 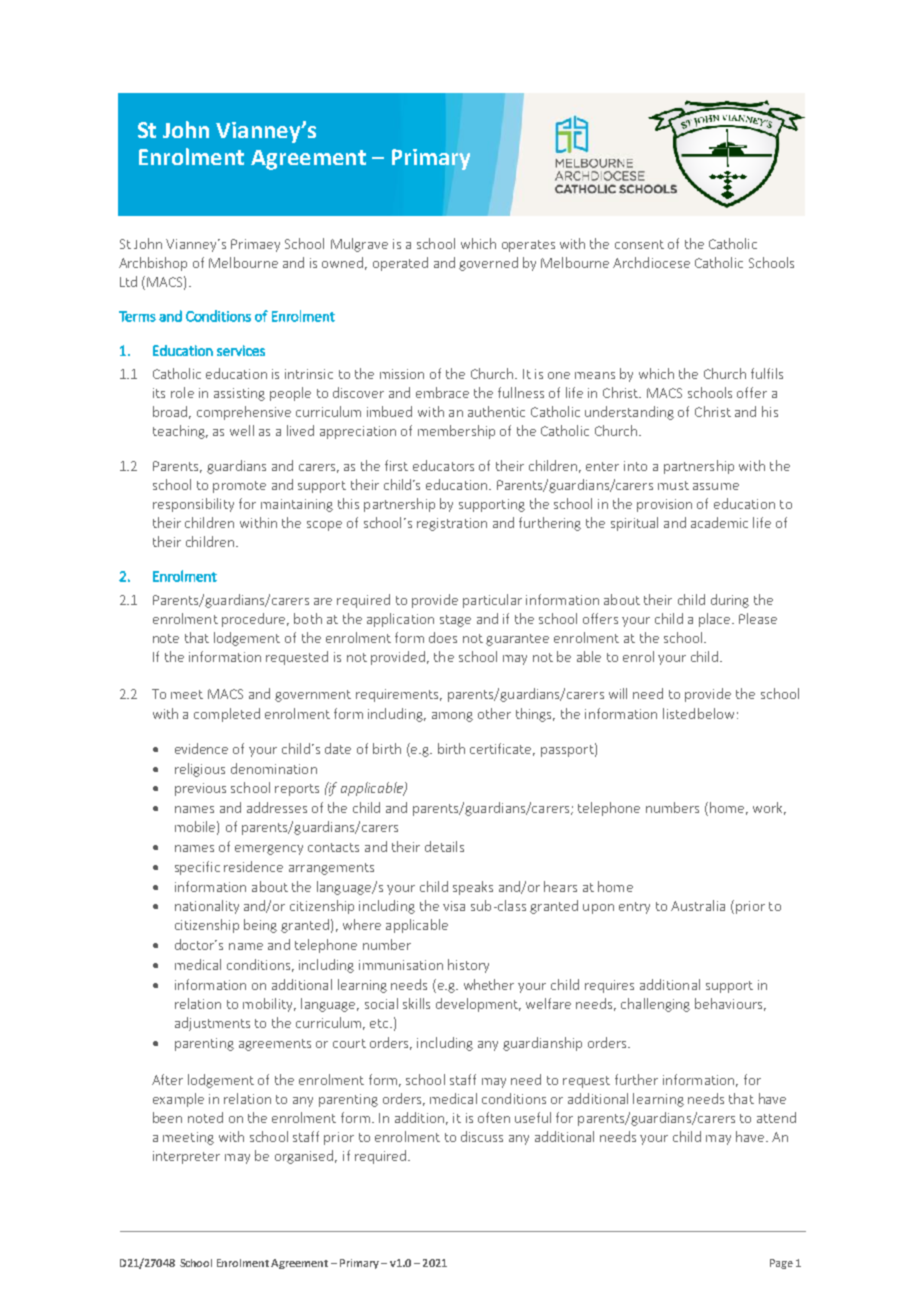 I want to click on governed, so click(x=488, y=264).
